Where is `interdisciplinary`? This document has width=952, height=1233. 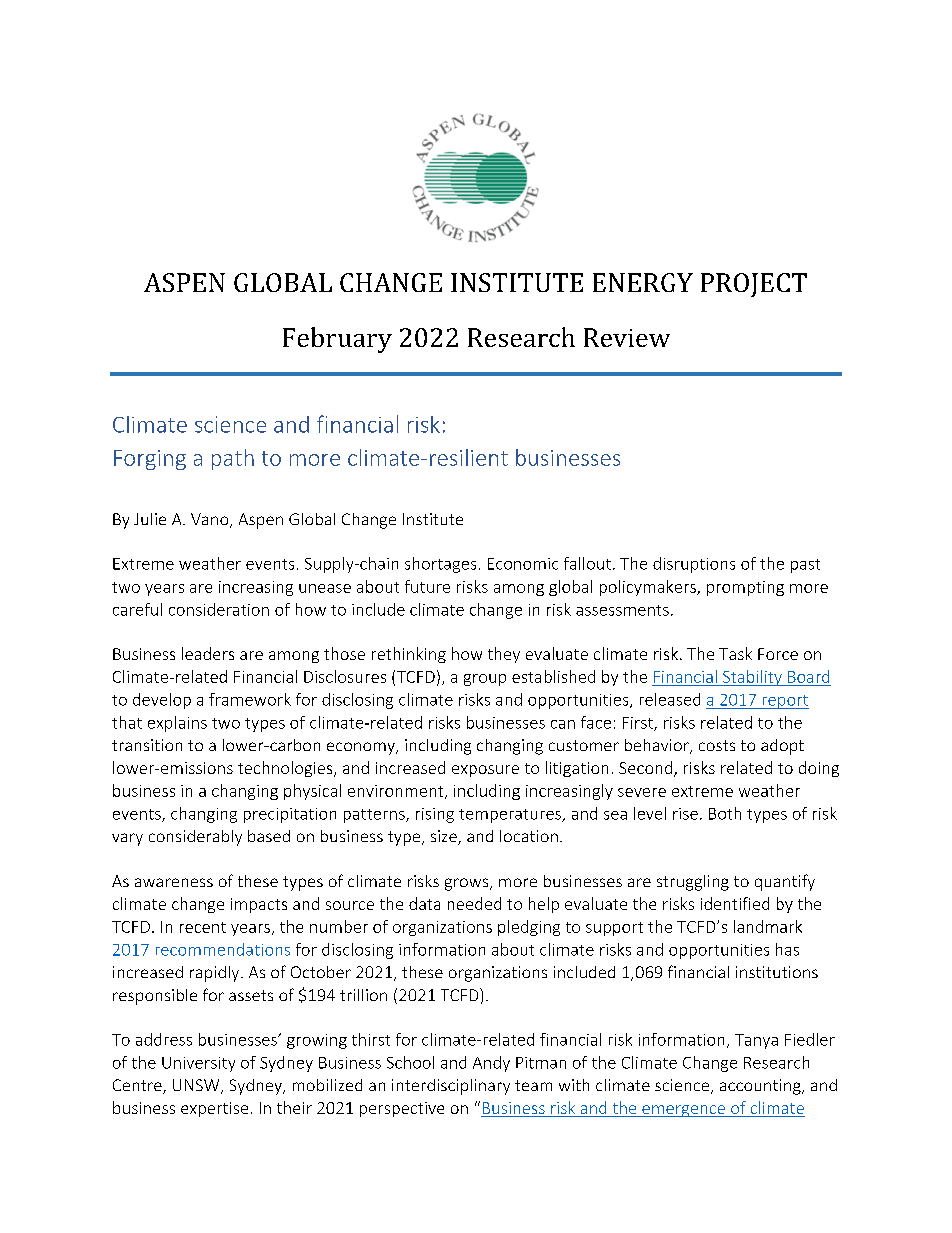
interdisciplinary is located at coordinates (451, 1087).
